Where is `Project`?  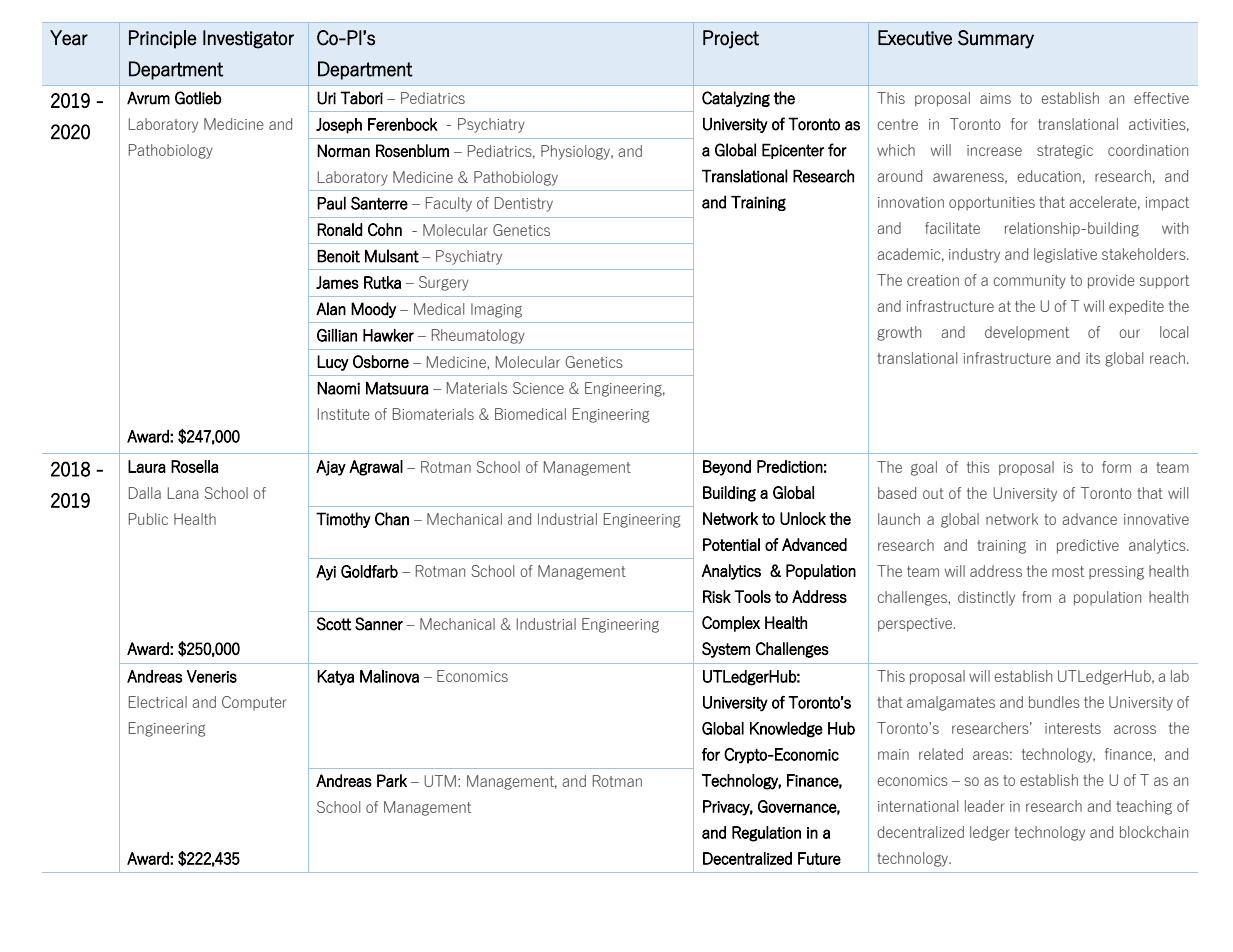 Project is located at coordinates (731, 39).
